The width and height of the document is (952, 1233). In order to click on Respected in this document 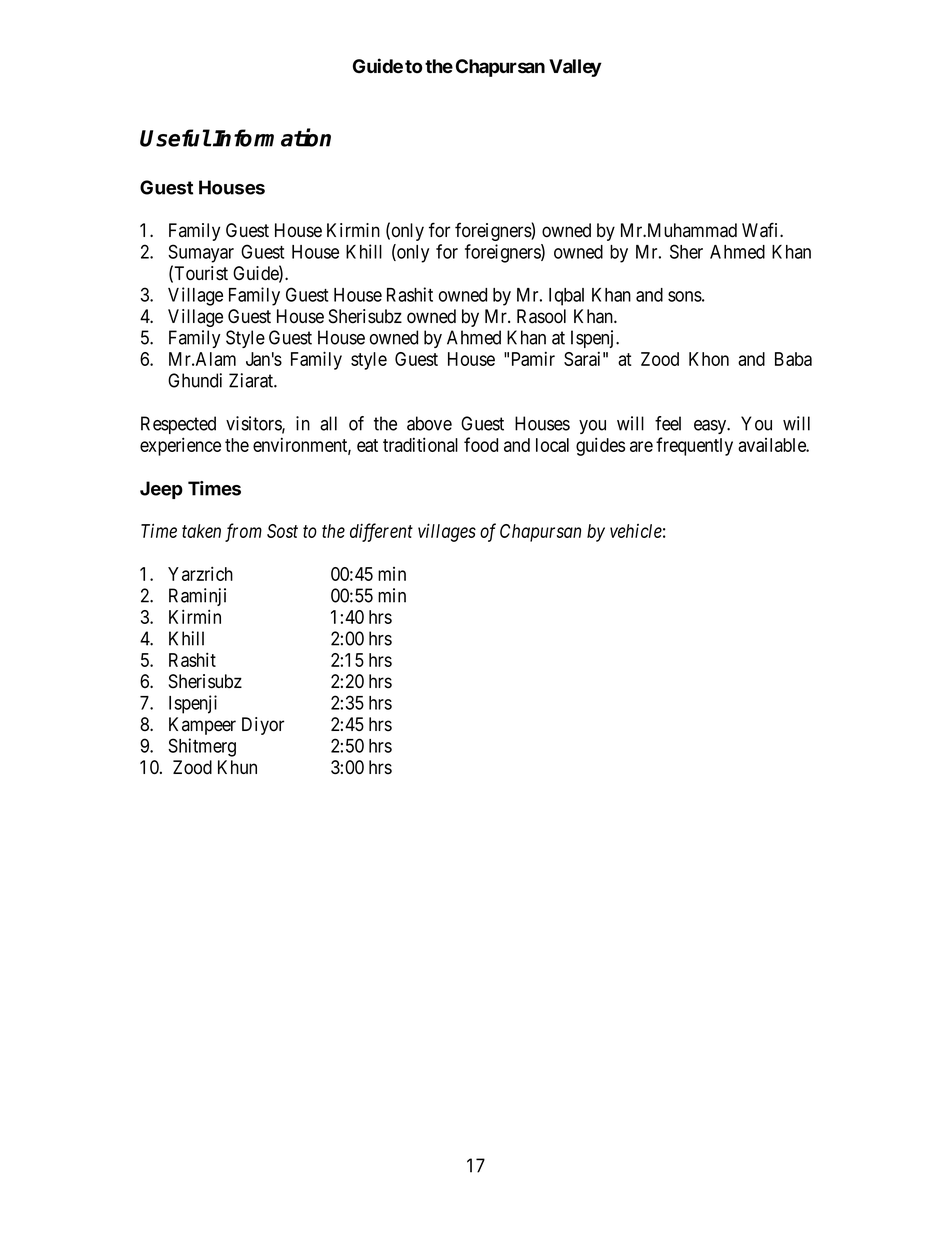, I will do `click(178, 425)`.
